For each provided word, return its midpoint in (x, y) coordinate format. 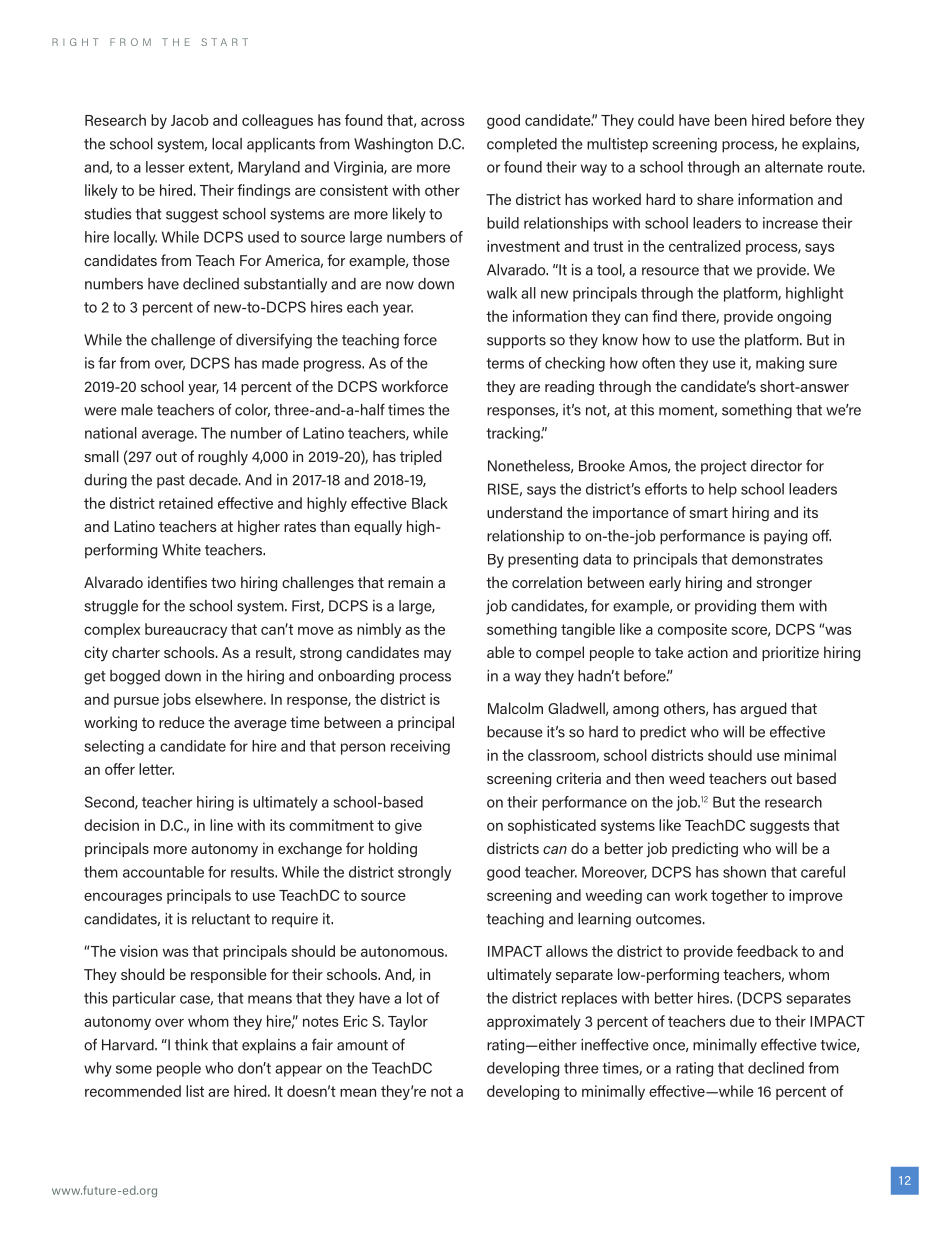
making (780, 364)
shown (744, 872)
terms (505, 363)
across (443, 121)
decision (111, 825)
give (408, 826)
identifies (177, 582)
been (731, 120)
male (137, 410)
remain (410, 582)
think (191, 1045)
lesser (165, 167)
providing (725, 607)
